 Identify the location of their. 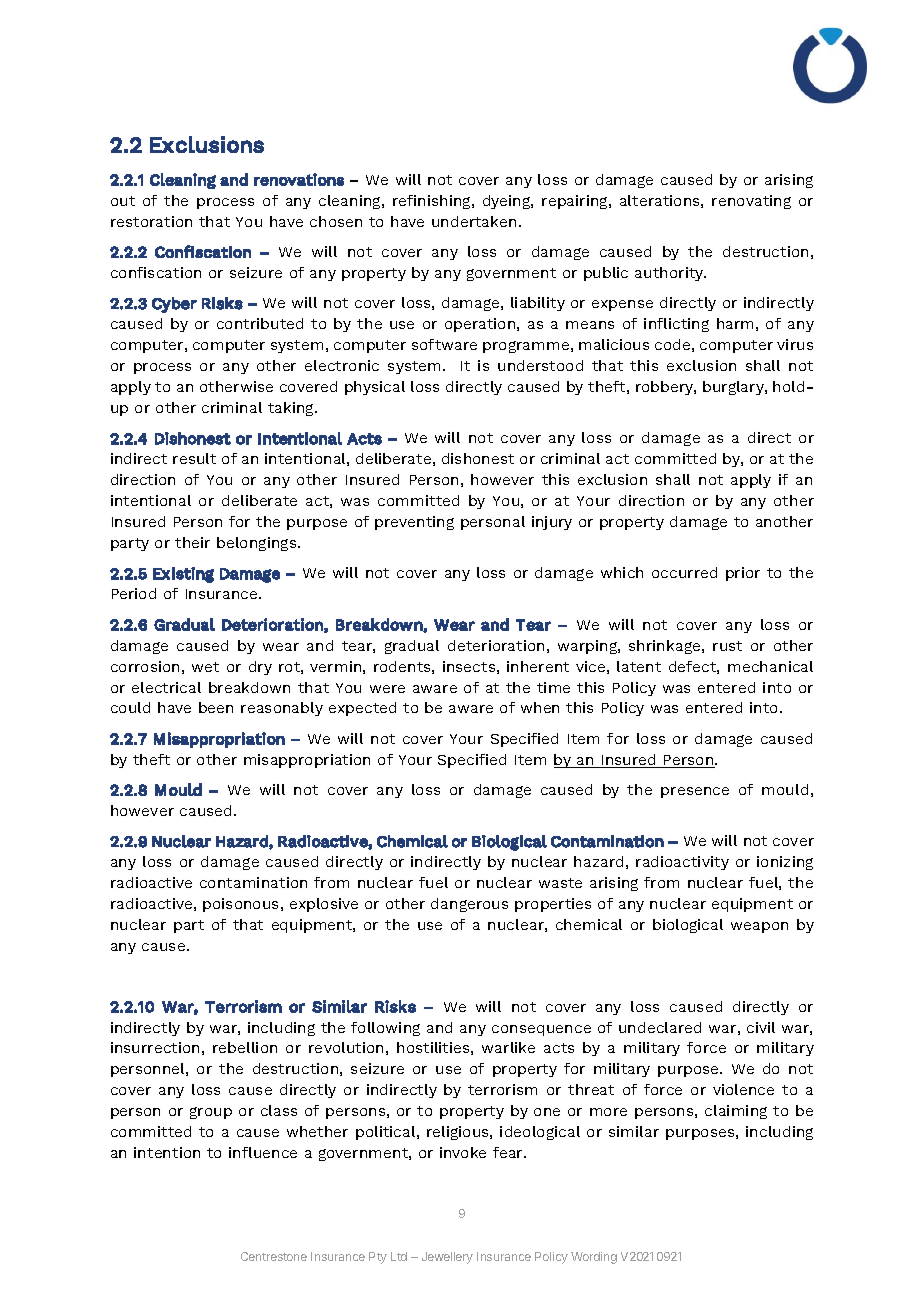
(192, 542).
